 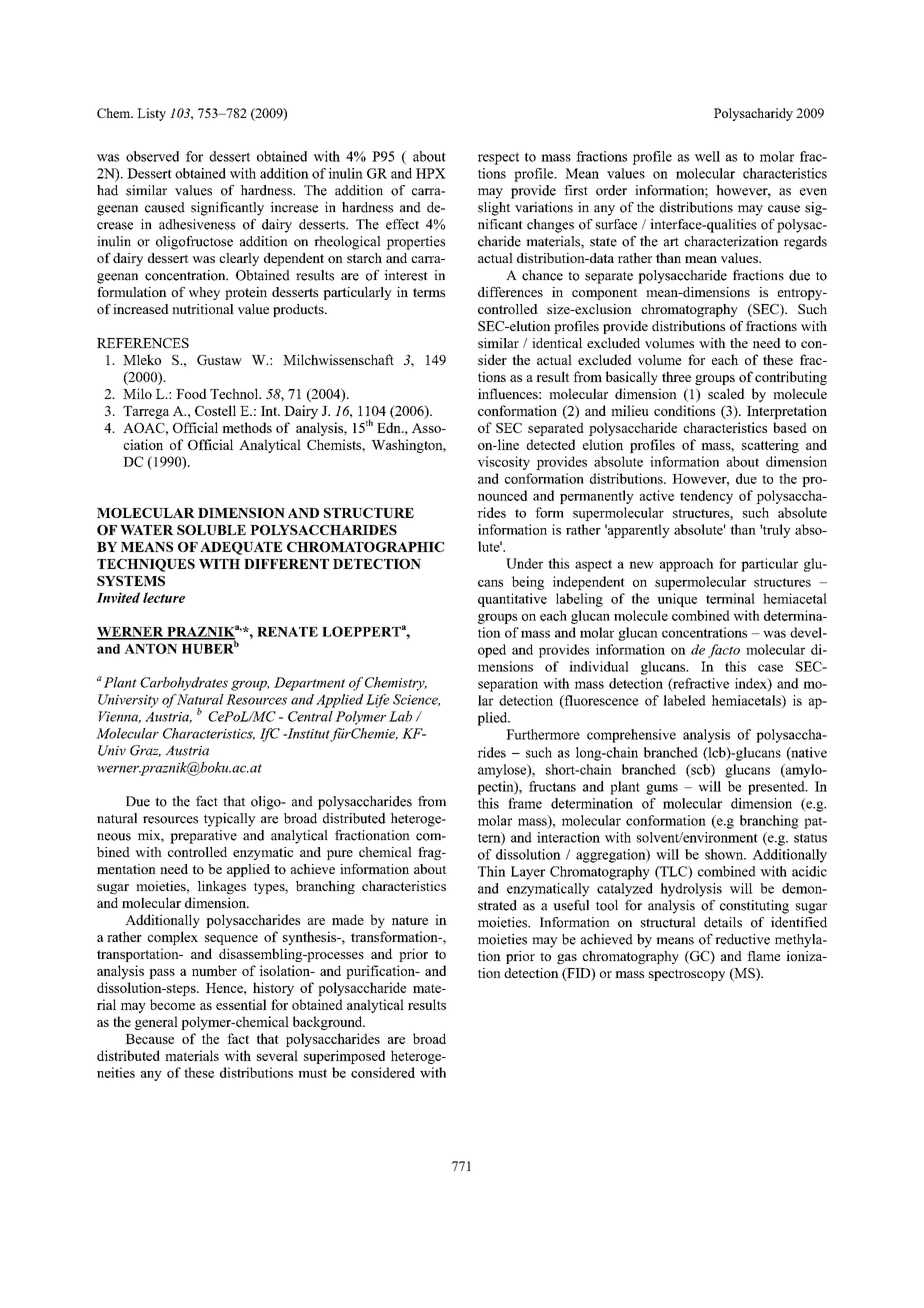 What do you see at coordinates (344, 1057) in the screenshot?
I see `superimposed` at bounding box center [344, 1057].
